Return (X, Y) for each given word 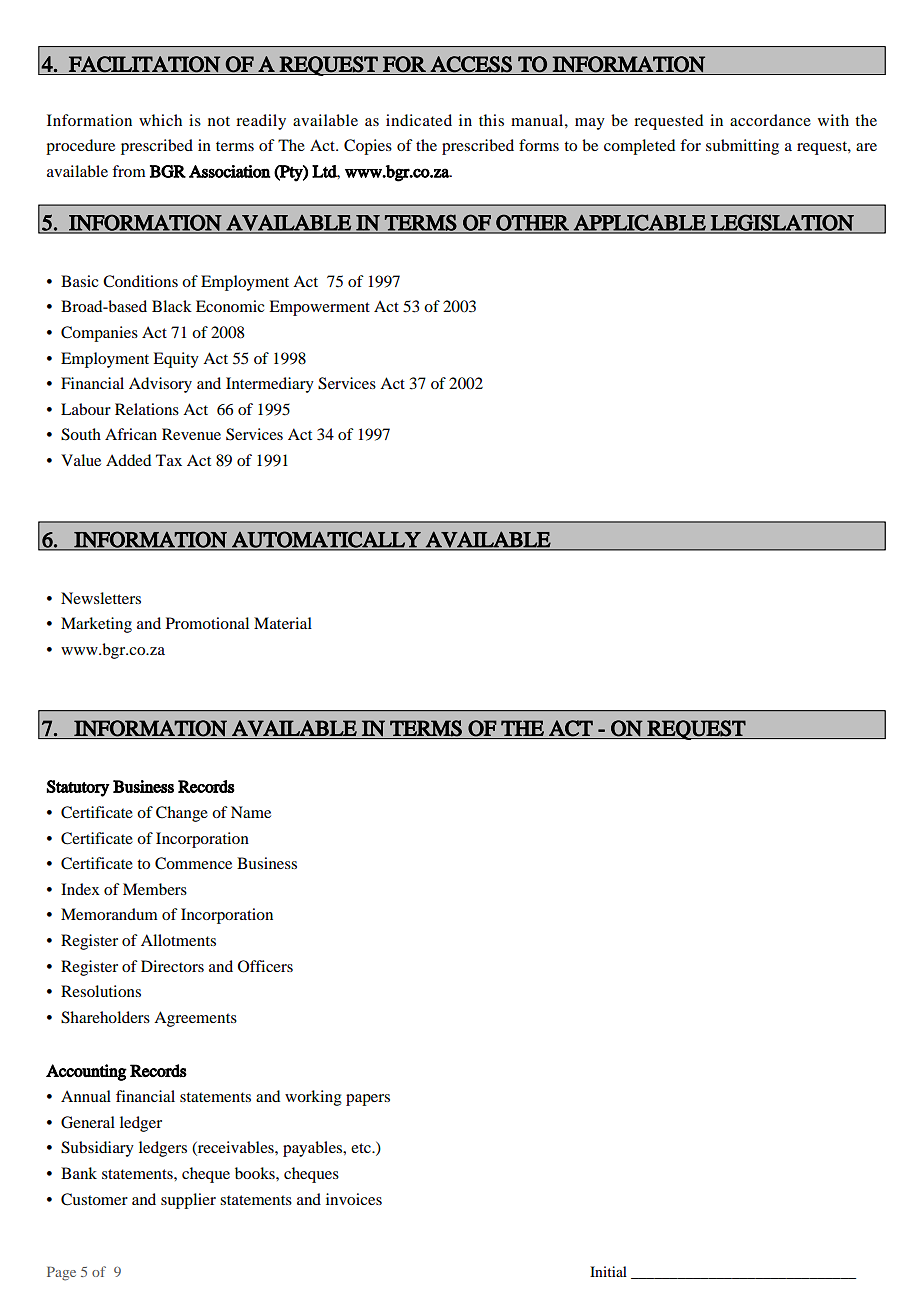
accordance (770, 120)
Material (283, 623)
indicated (419, 120)
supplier (188, 1201)
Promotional (207, 623)
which (160, 120)
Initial (608, 1271)
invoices (354, 1199)
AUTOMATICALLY (326, 540)
